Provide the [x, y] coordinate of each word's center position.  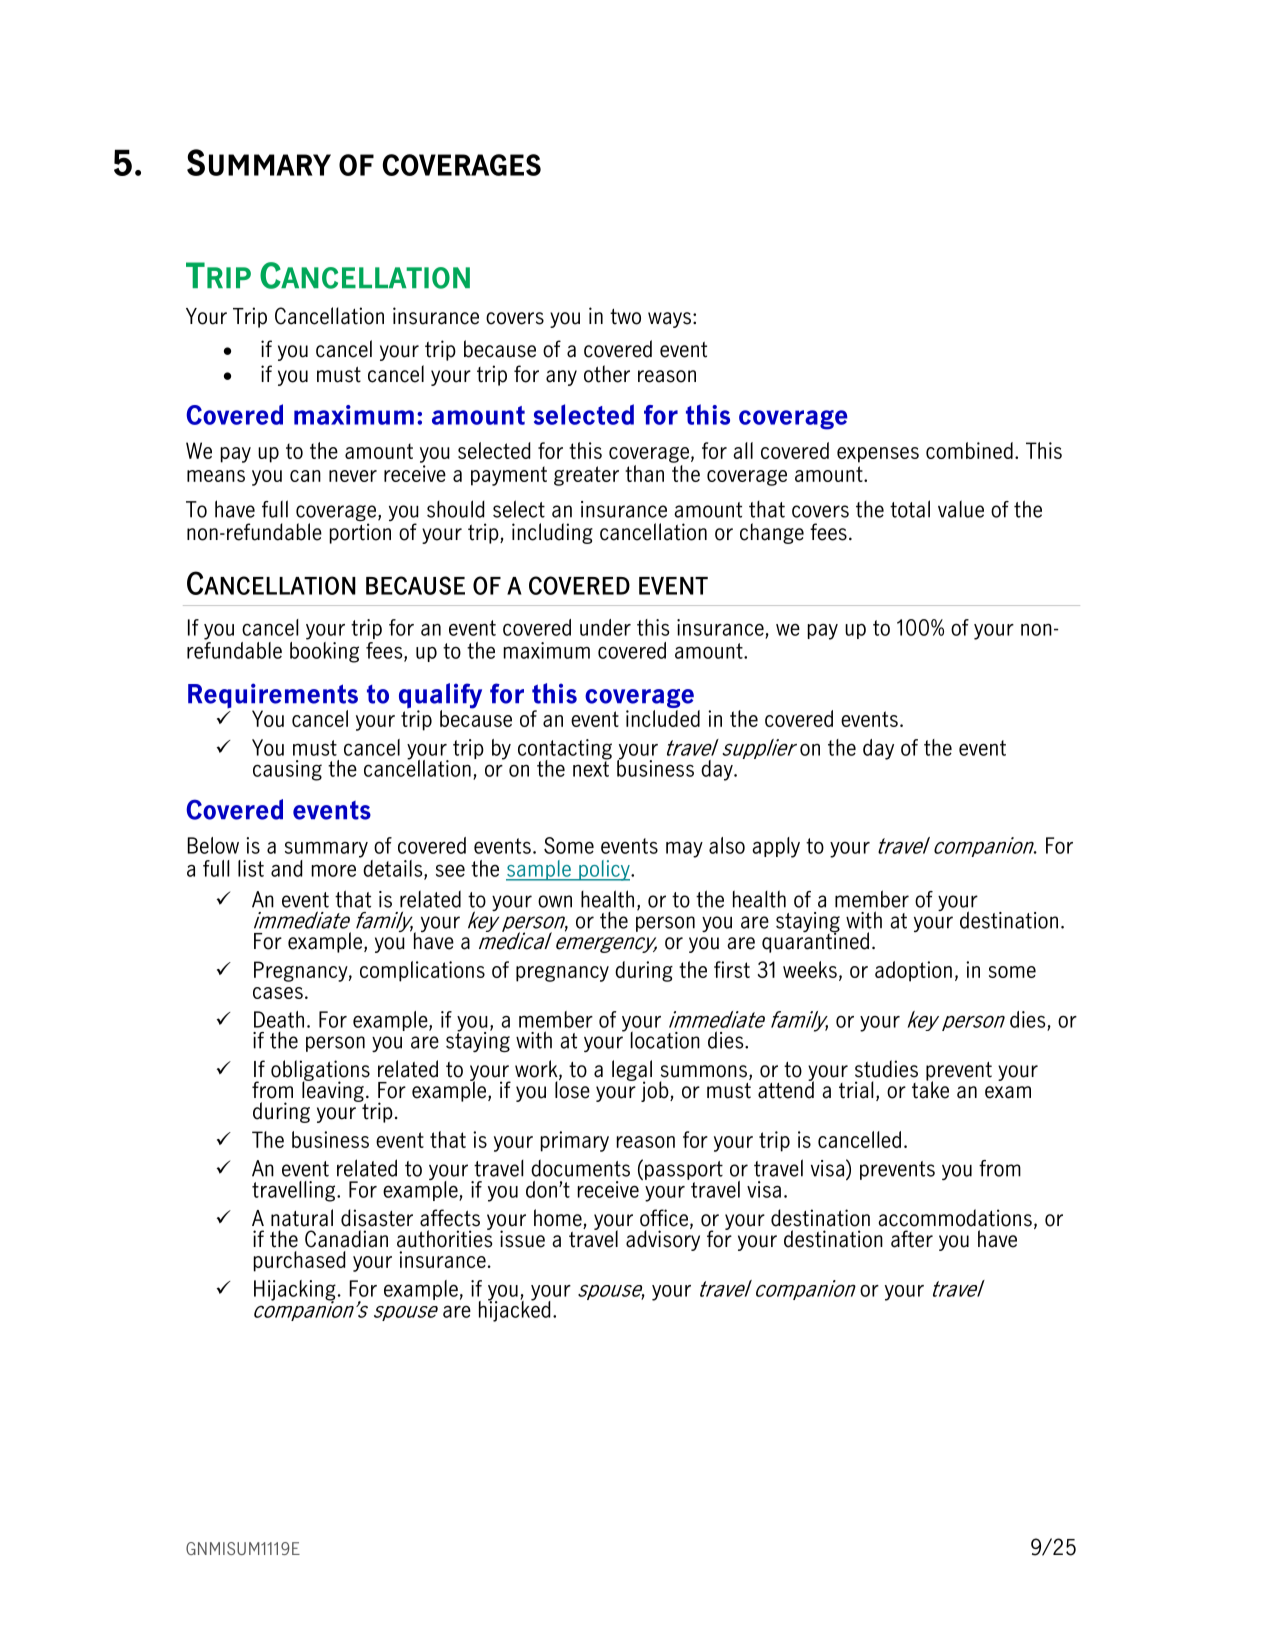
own [555, 901]
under [605, 627]
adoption [913, 971]
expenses [878, 455]
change [772, 533]
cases [278, 993]
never [353, 476]
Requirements [273, 697]
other [607, 374]
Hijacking [295, 1291]
